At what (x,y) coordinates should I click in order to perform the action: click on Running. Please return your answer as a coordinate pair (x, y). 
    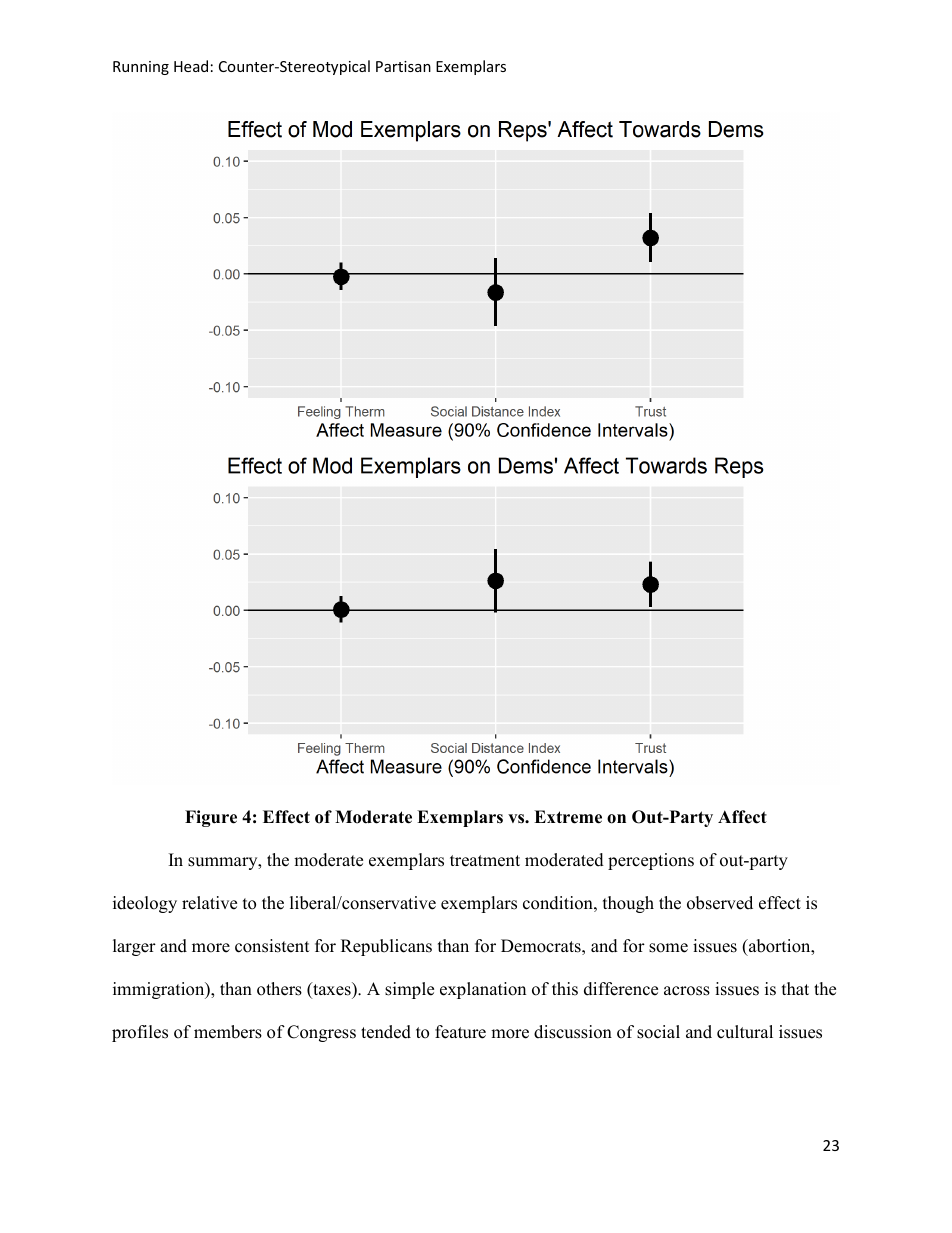
    Looking at the image, I should click on (141, 68).
